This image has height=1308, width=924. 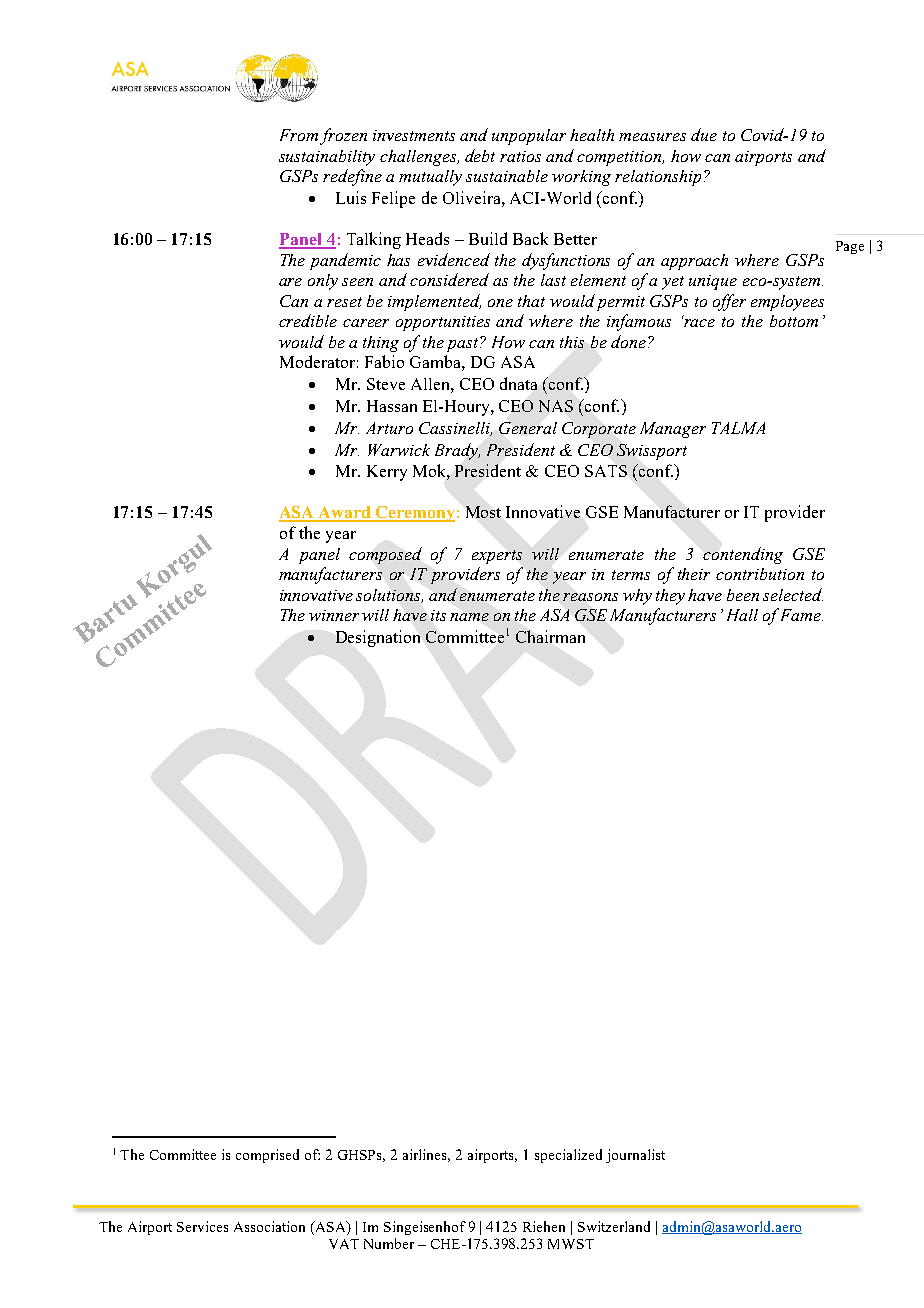 What do you see at coordinates (528, 428) in the image?
I see `General` at bounding box center [528, 428].
